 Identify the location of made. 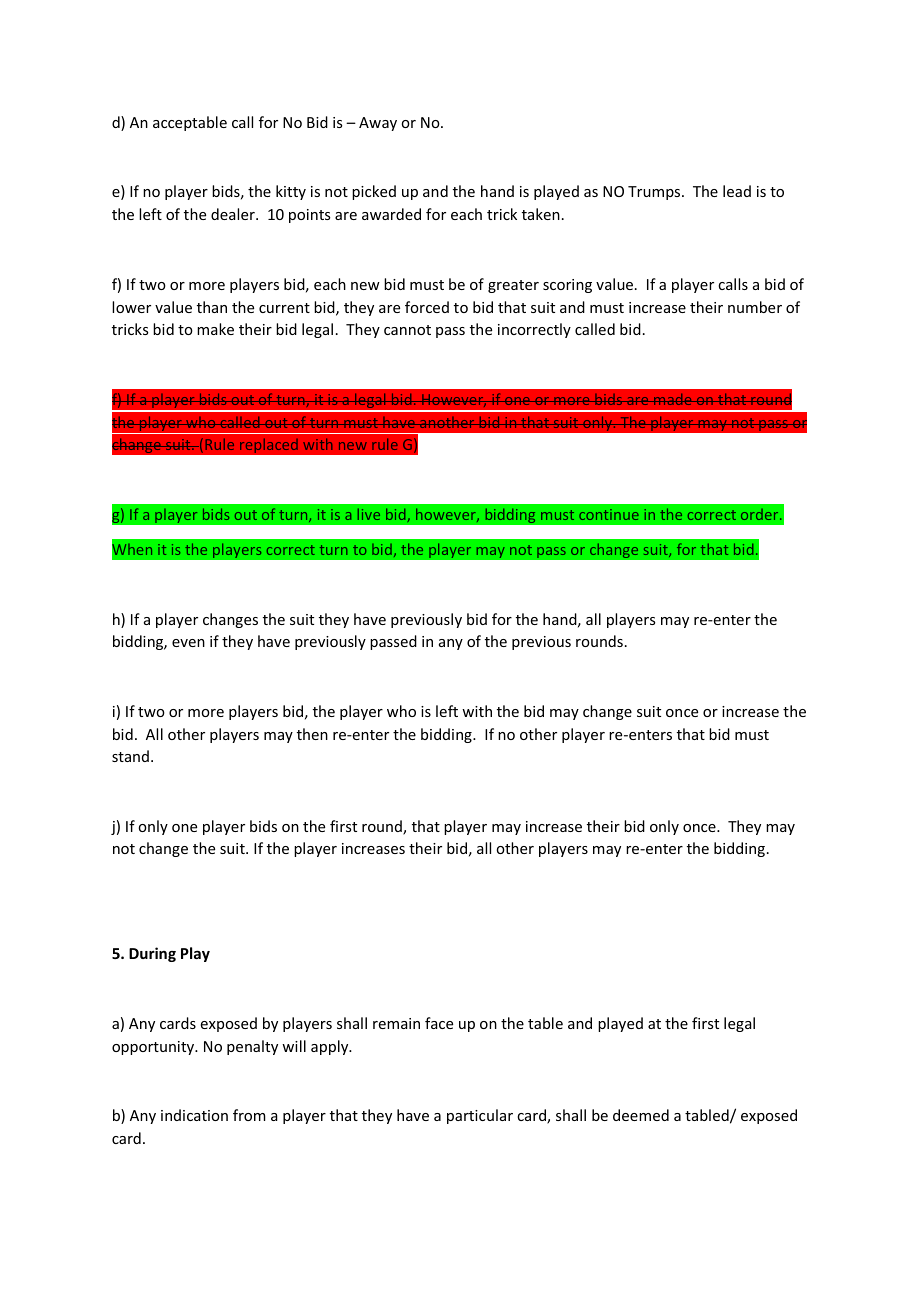
(673, 399).
